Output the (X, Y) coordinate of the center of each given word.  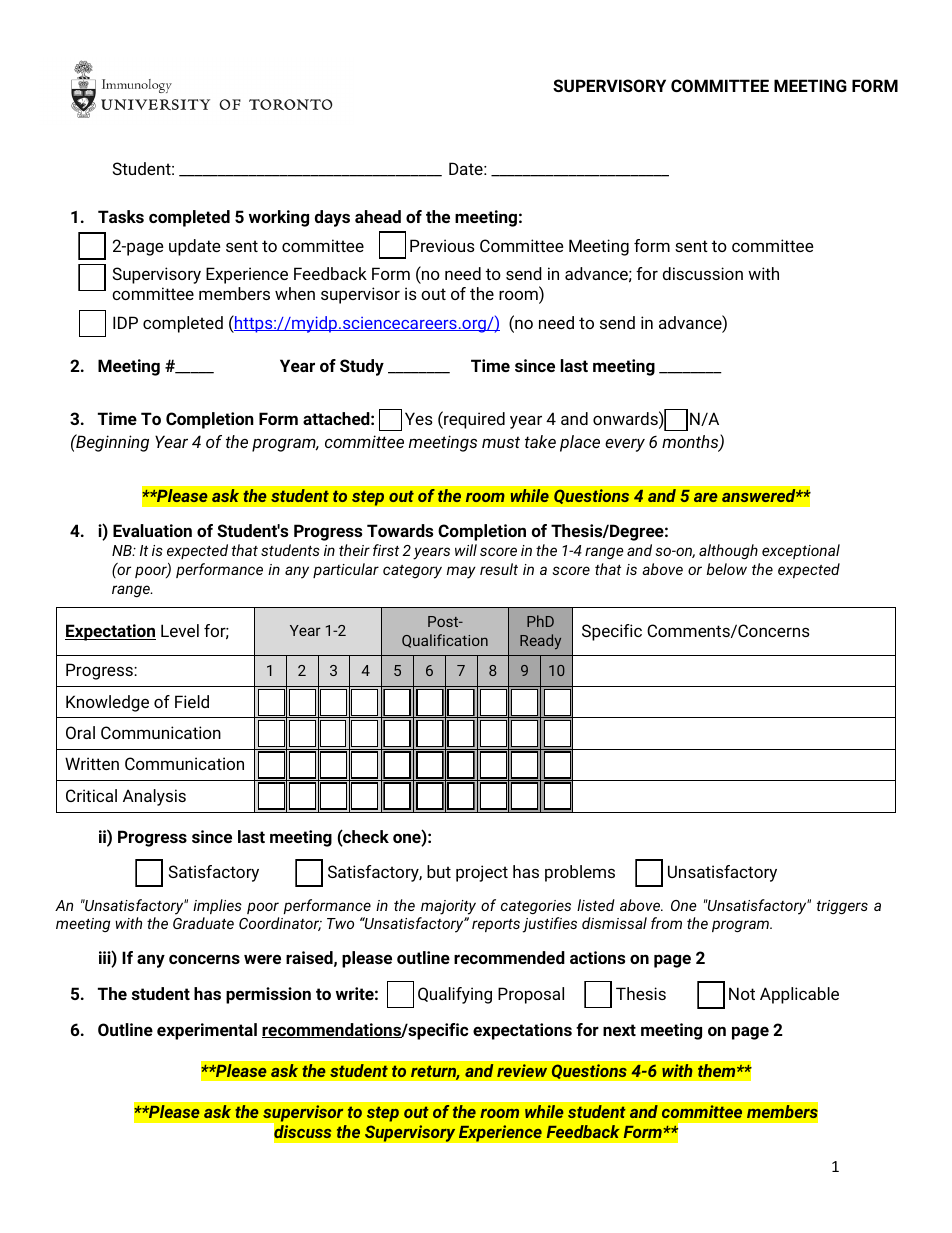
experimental (207, 1031)
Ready (540, 641)
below (727, 569)
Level (180, 630)
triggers (842, 907)
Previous (442, 245)
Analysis (154, 797)
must (501, 442)
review (522, 1071)
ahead (378, 216)
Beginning (111, 443)
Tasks (121, 216)
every (625, 445)
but (439, 871)
